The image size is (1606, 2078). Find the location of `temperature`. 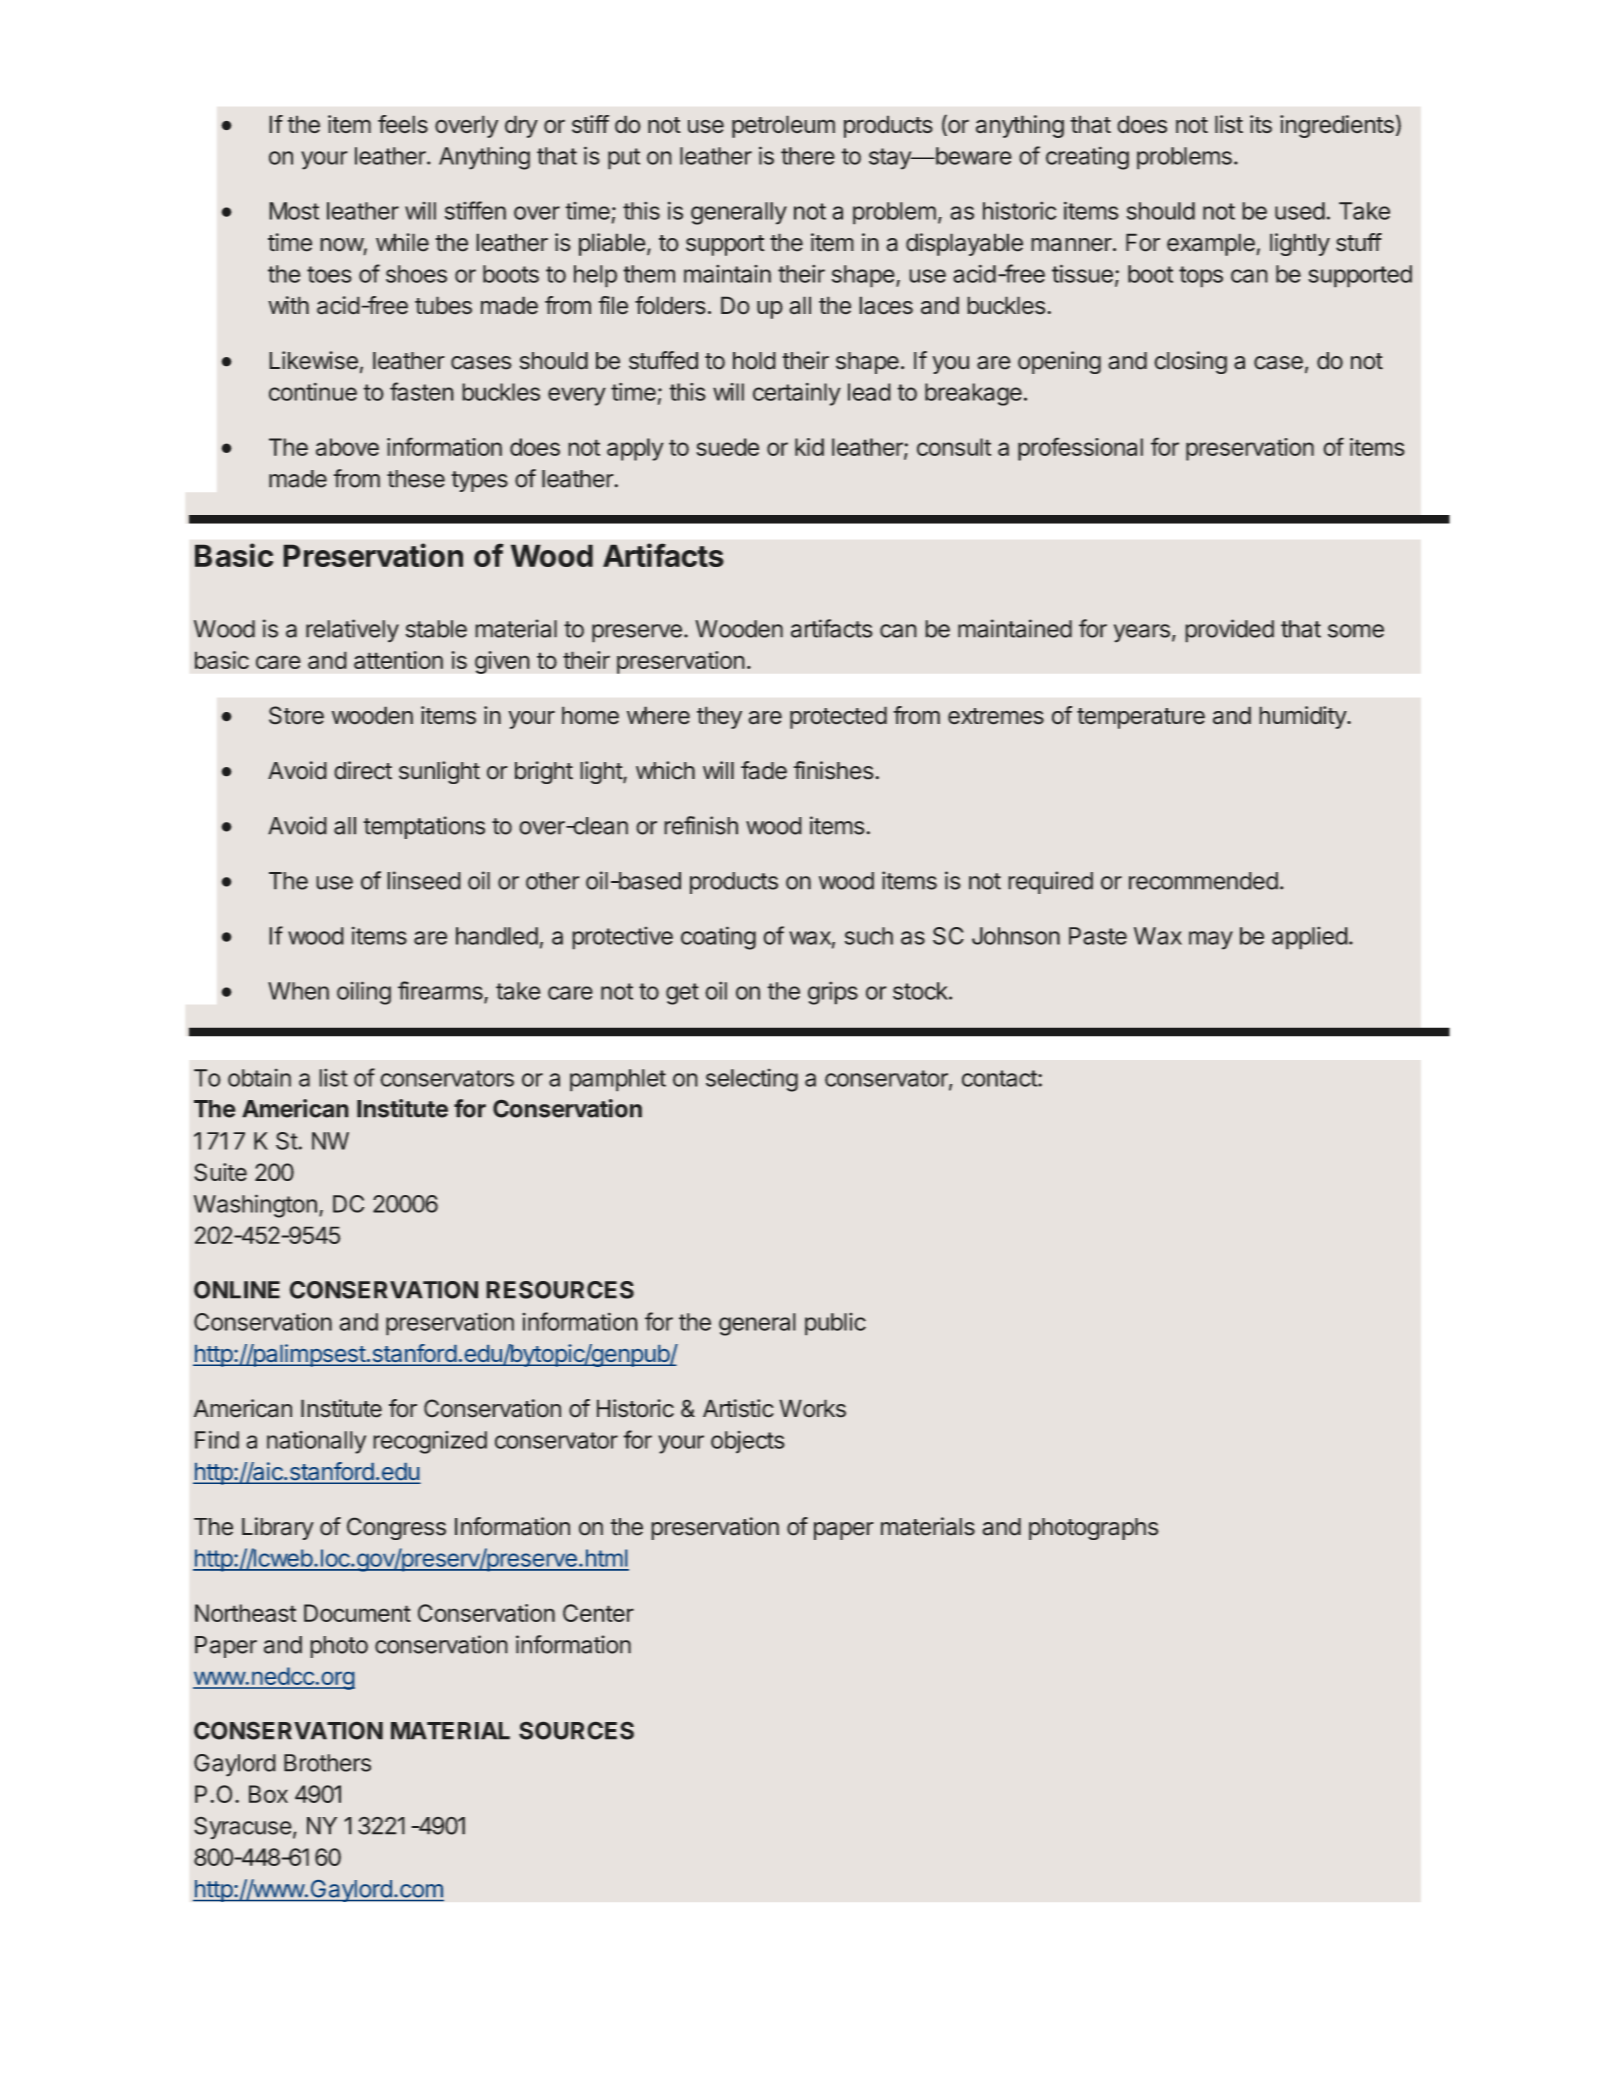

temperature is located at coordinates (1141, 718).
